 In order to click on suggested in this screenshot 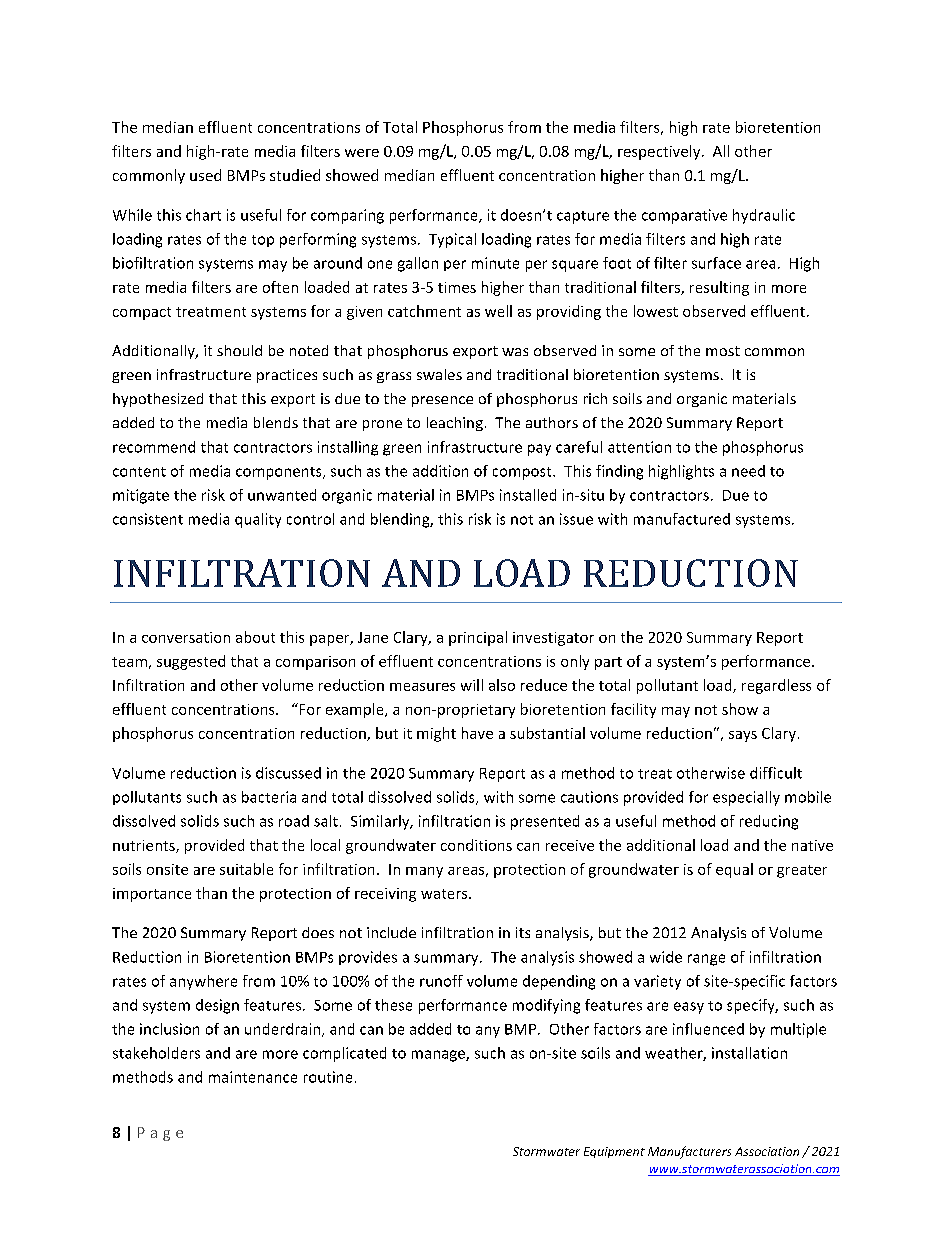, I will do `click(191, 662)`.
